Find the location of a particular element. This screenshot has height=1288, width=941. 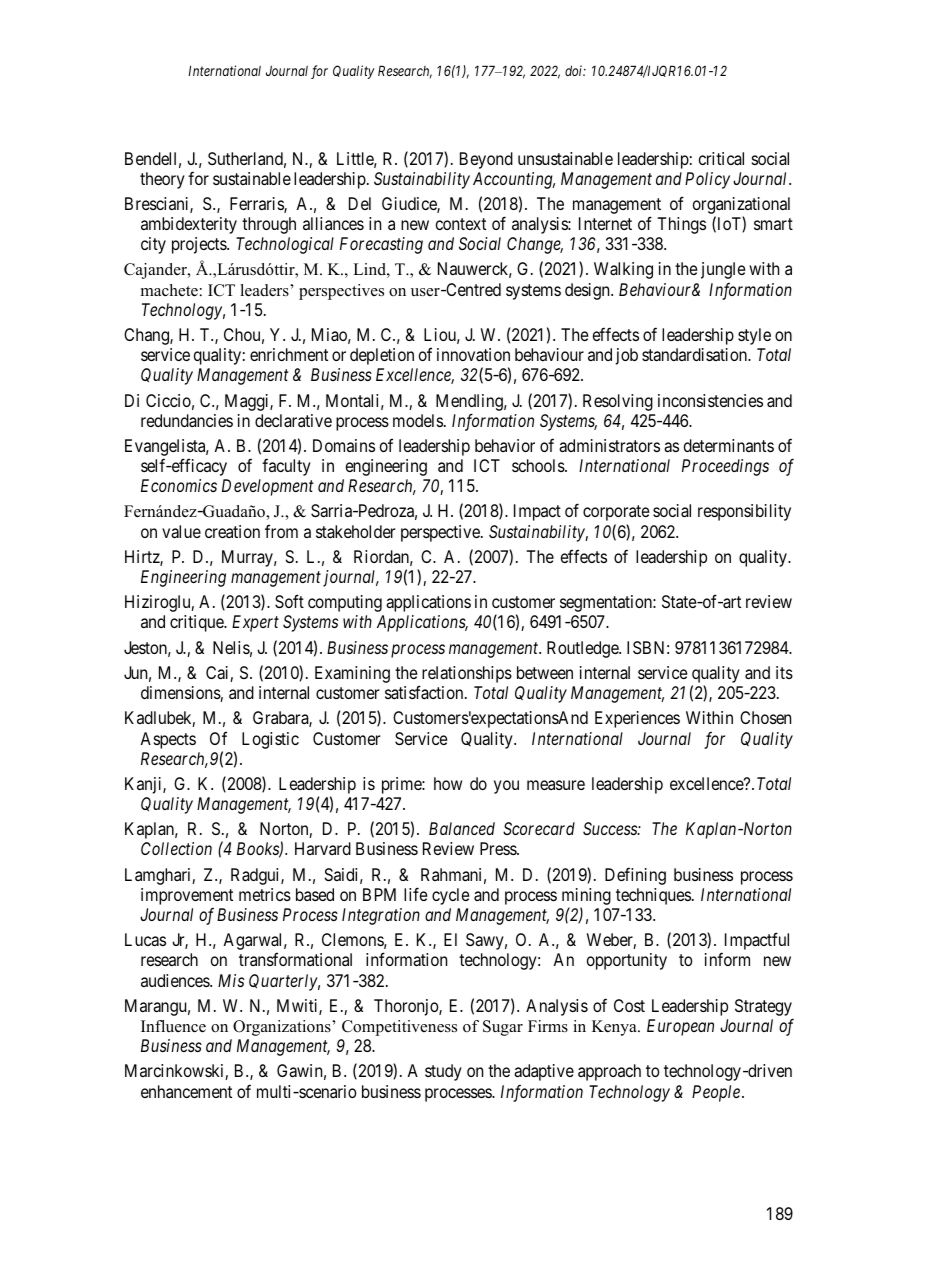

enhancement is located at coordinates (186, 1091).
